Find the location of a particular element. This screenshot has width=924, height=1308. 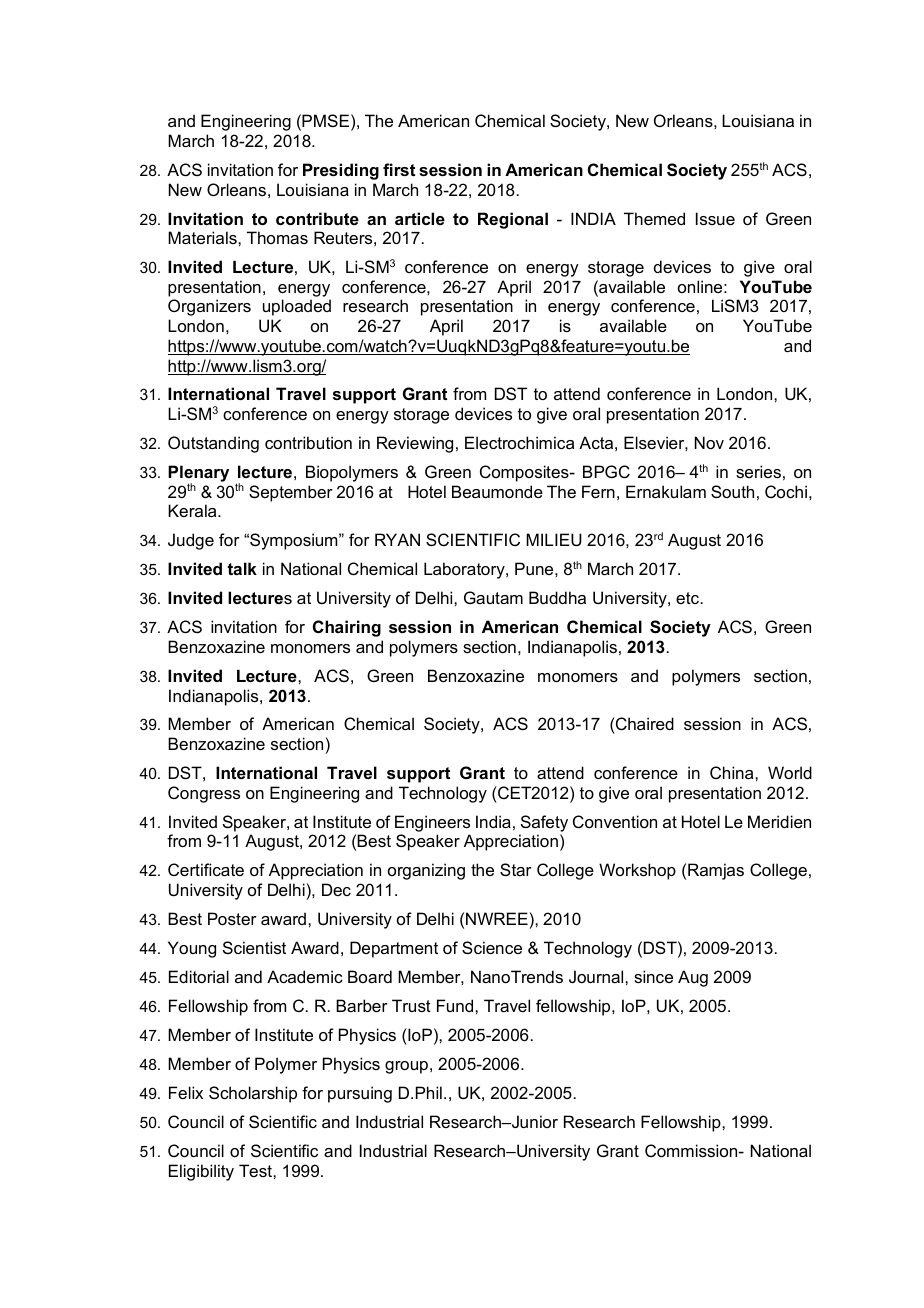

group is located at coordinates (406, 1067).
